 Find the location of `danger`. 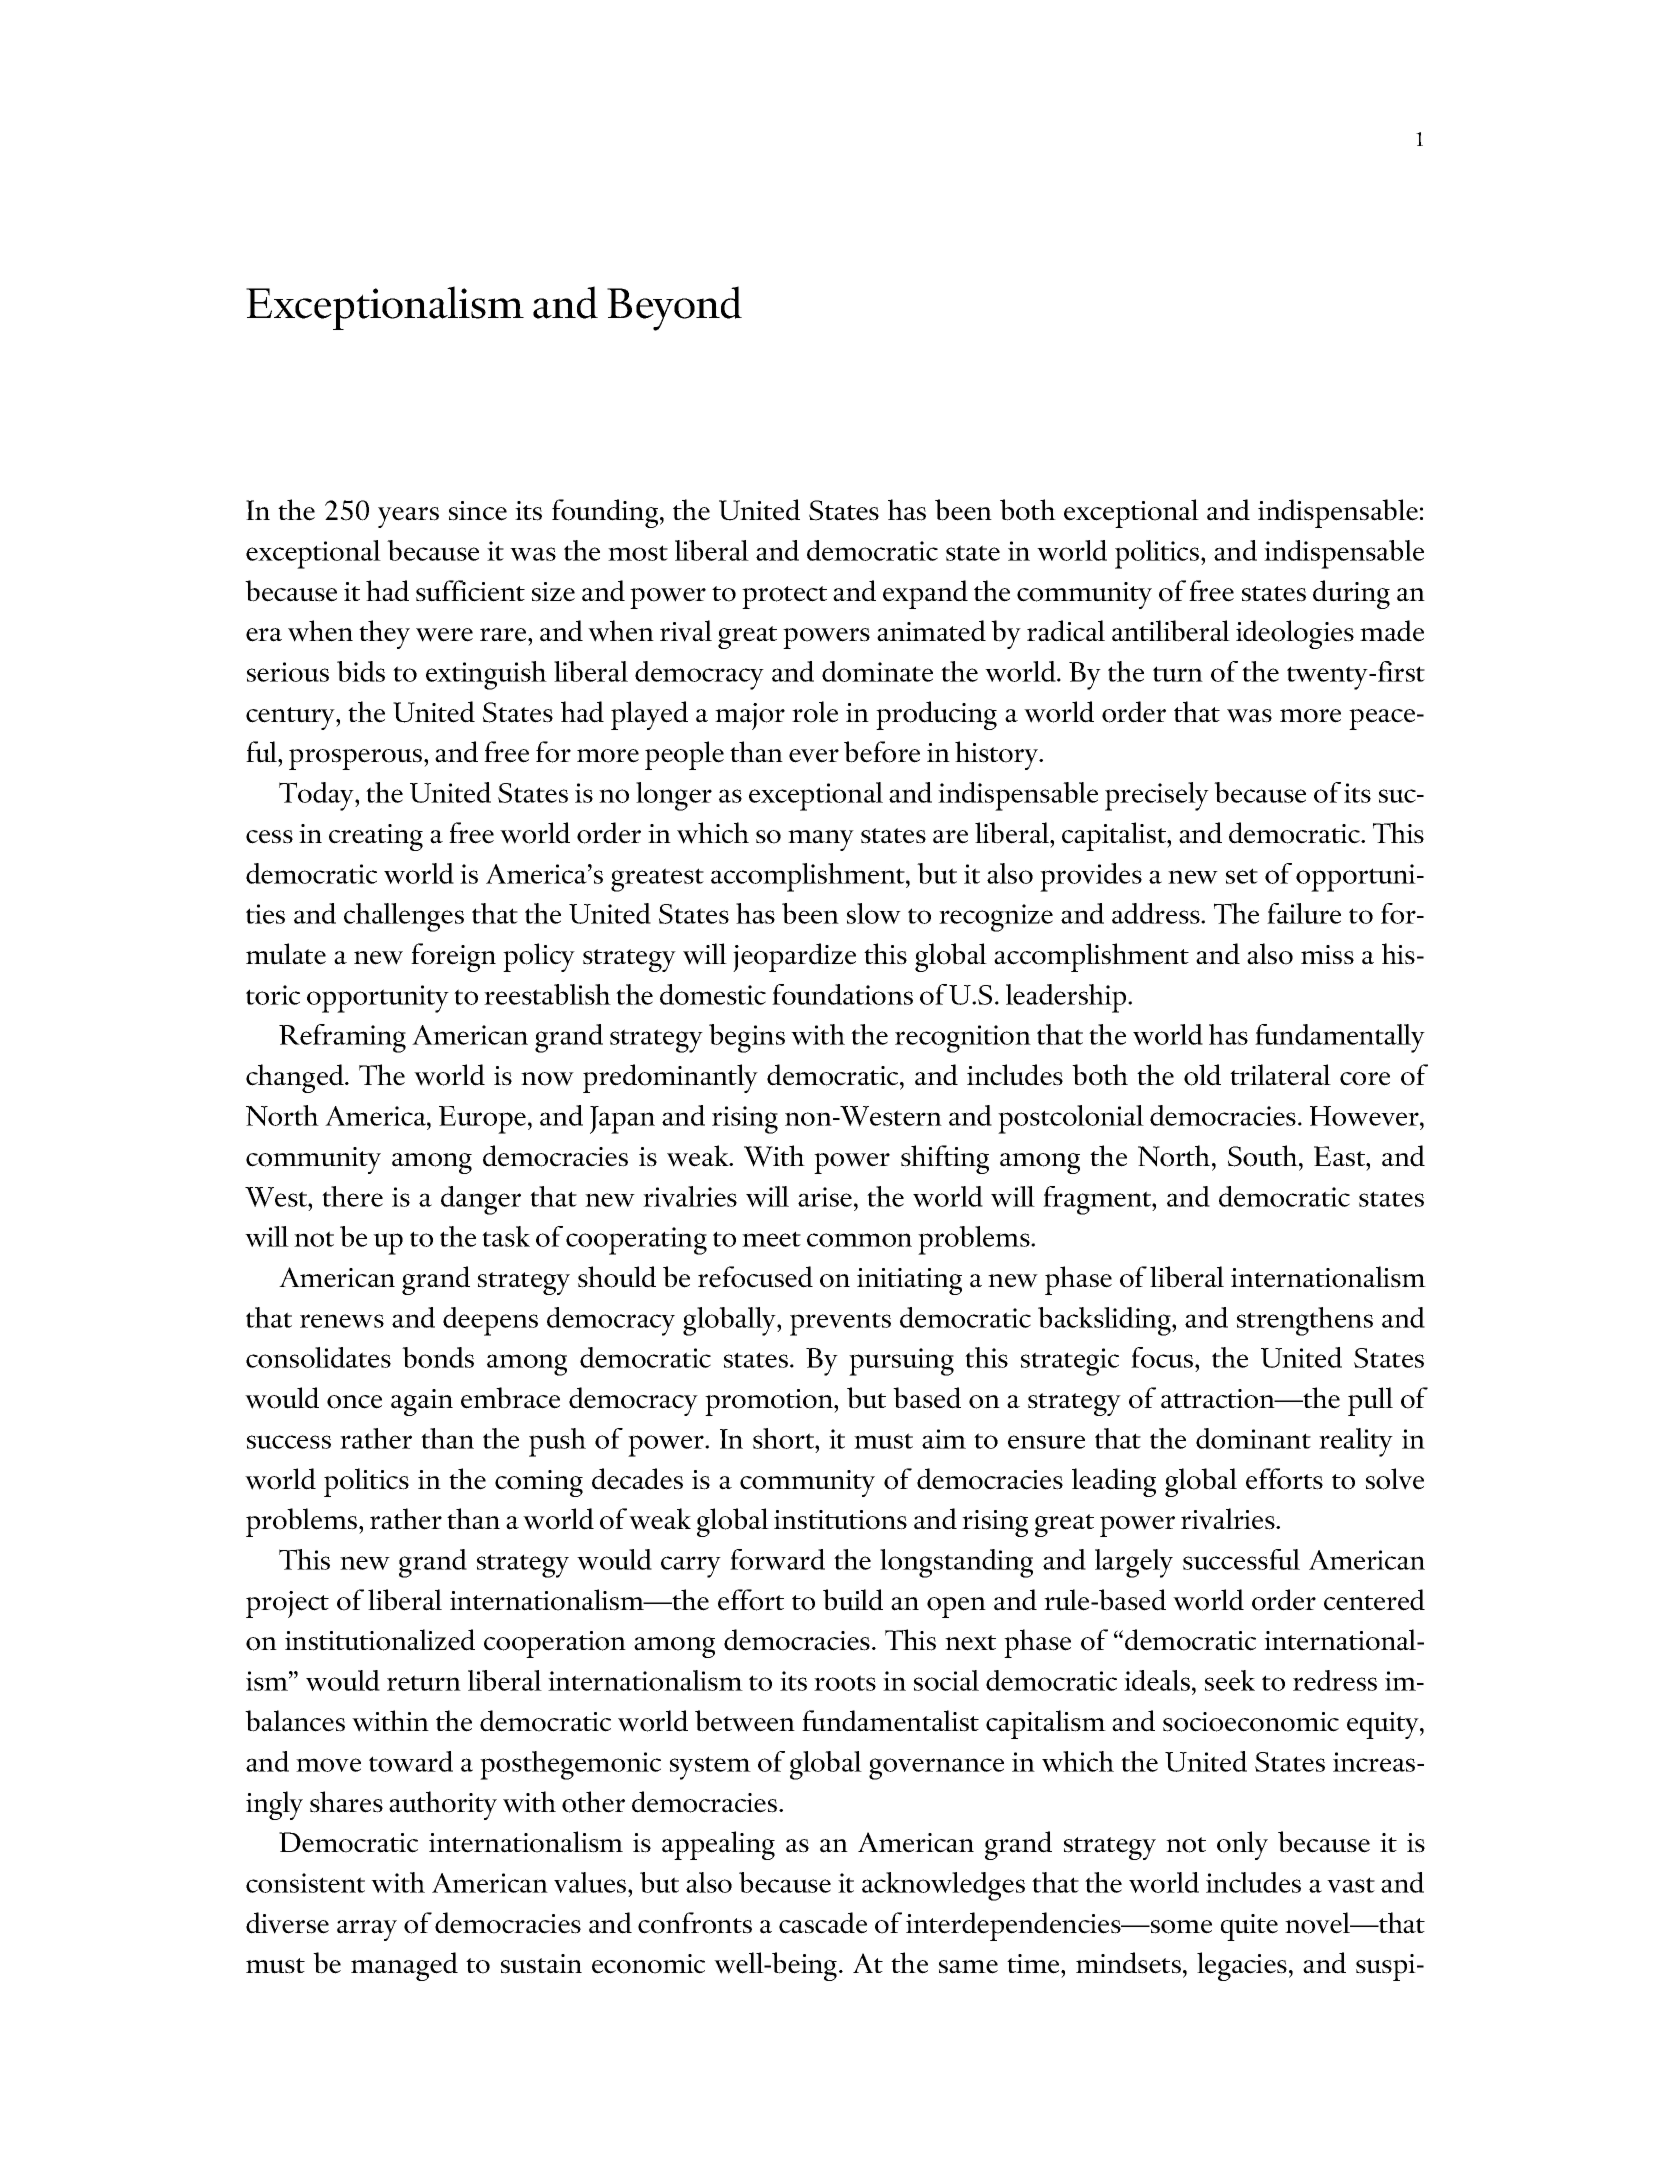

danger is located at coordinates (481, 1200).
